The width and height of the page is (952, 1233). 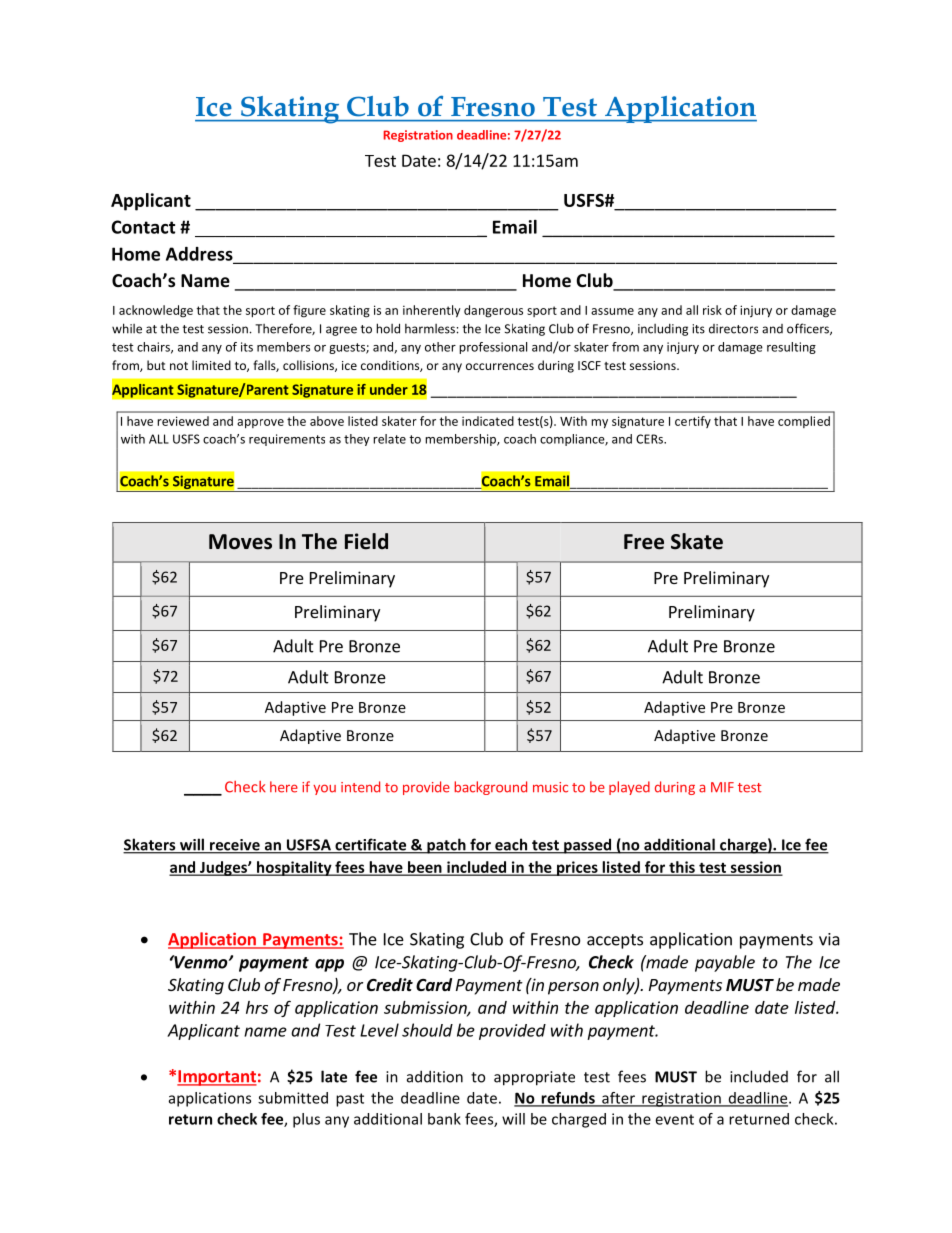 What do you see at coordinates (490, 788) in the page?
I see `background` at bounding box center [490, 788].
